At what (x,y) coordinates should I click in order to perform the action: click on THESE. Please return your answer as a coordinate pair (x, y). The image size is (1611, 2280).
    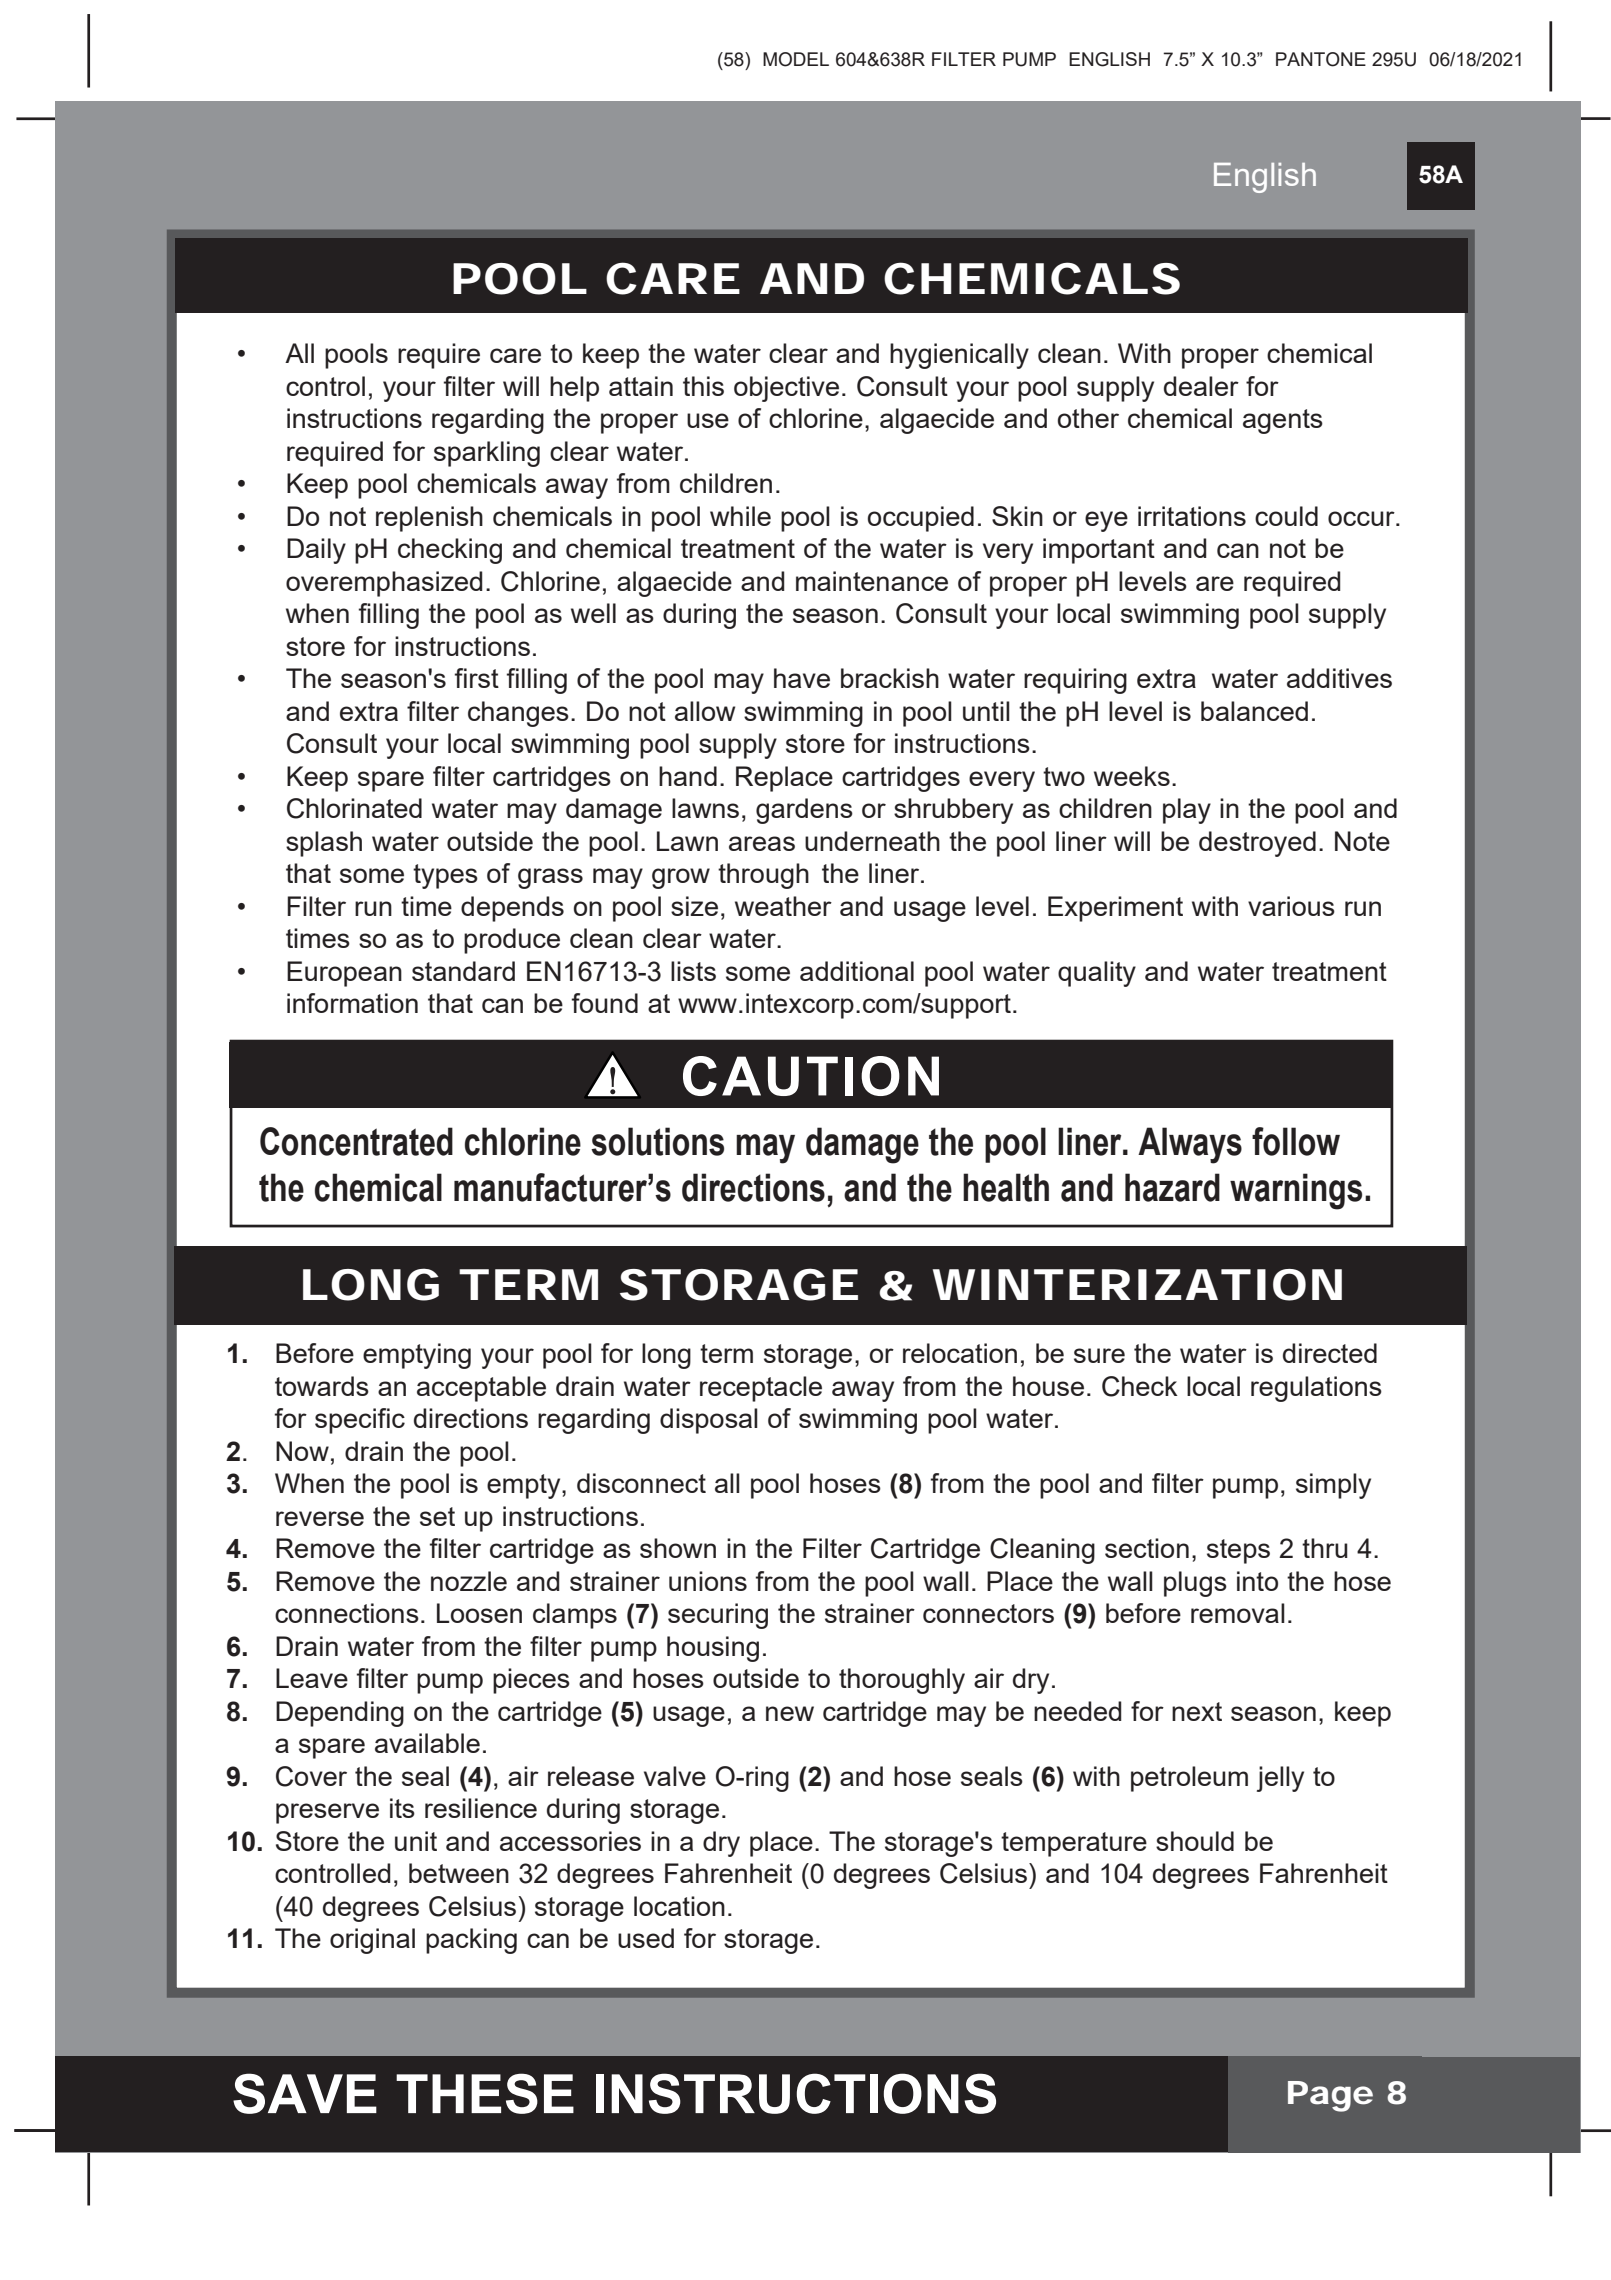
    Looking at the image, I should click on (485, 2093).
